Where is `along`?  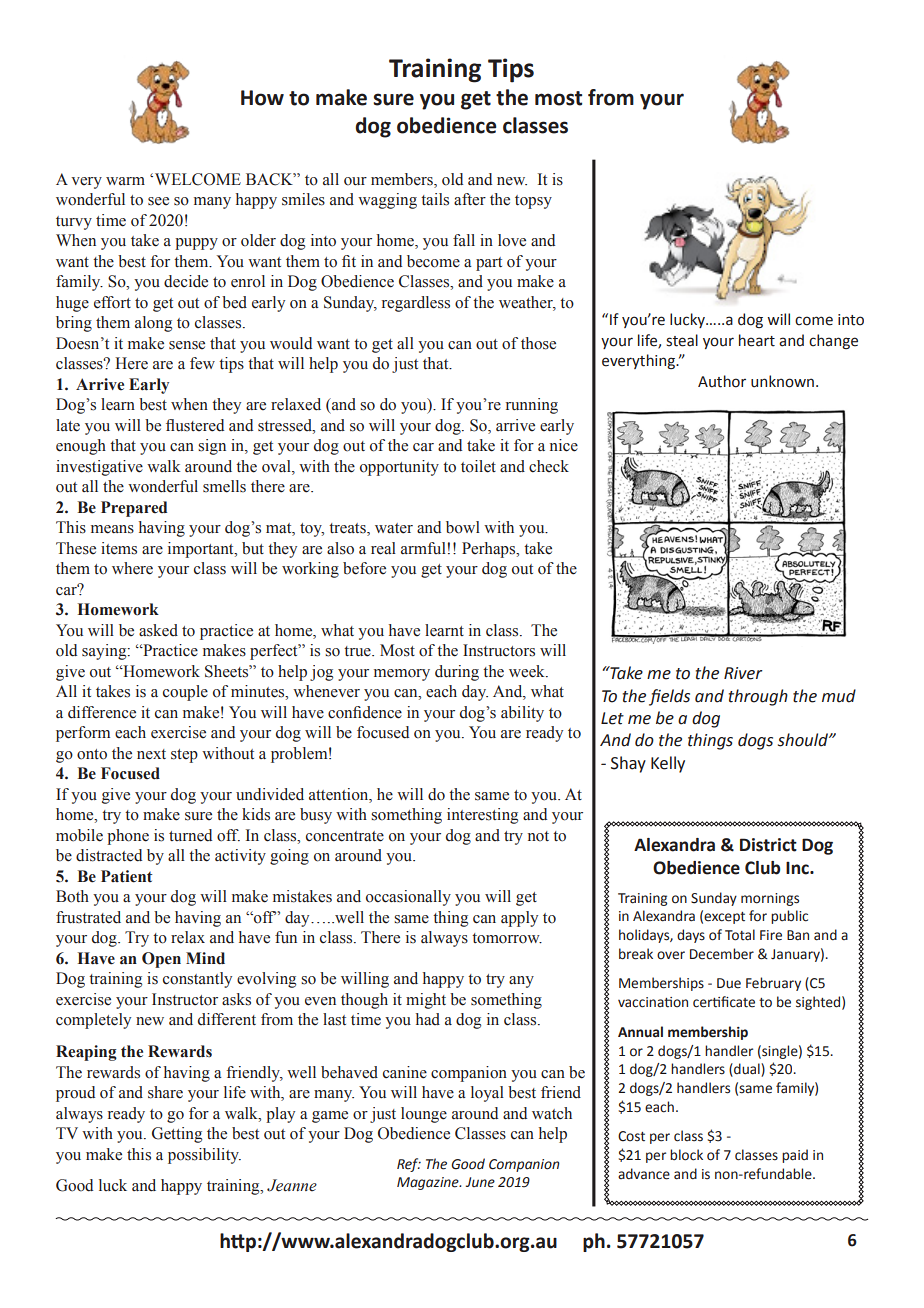
along is located at coordinates (153, 324).
